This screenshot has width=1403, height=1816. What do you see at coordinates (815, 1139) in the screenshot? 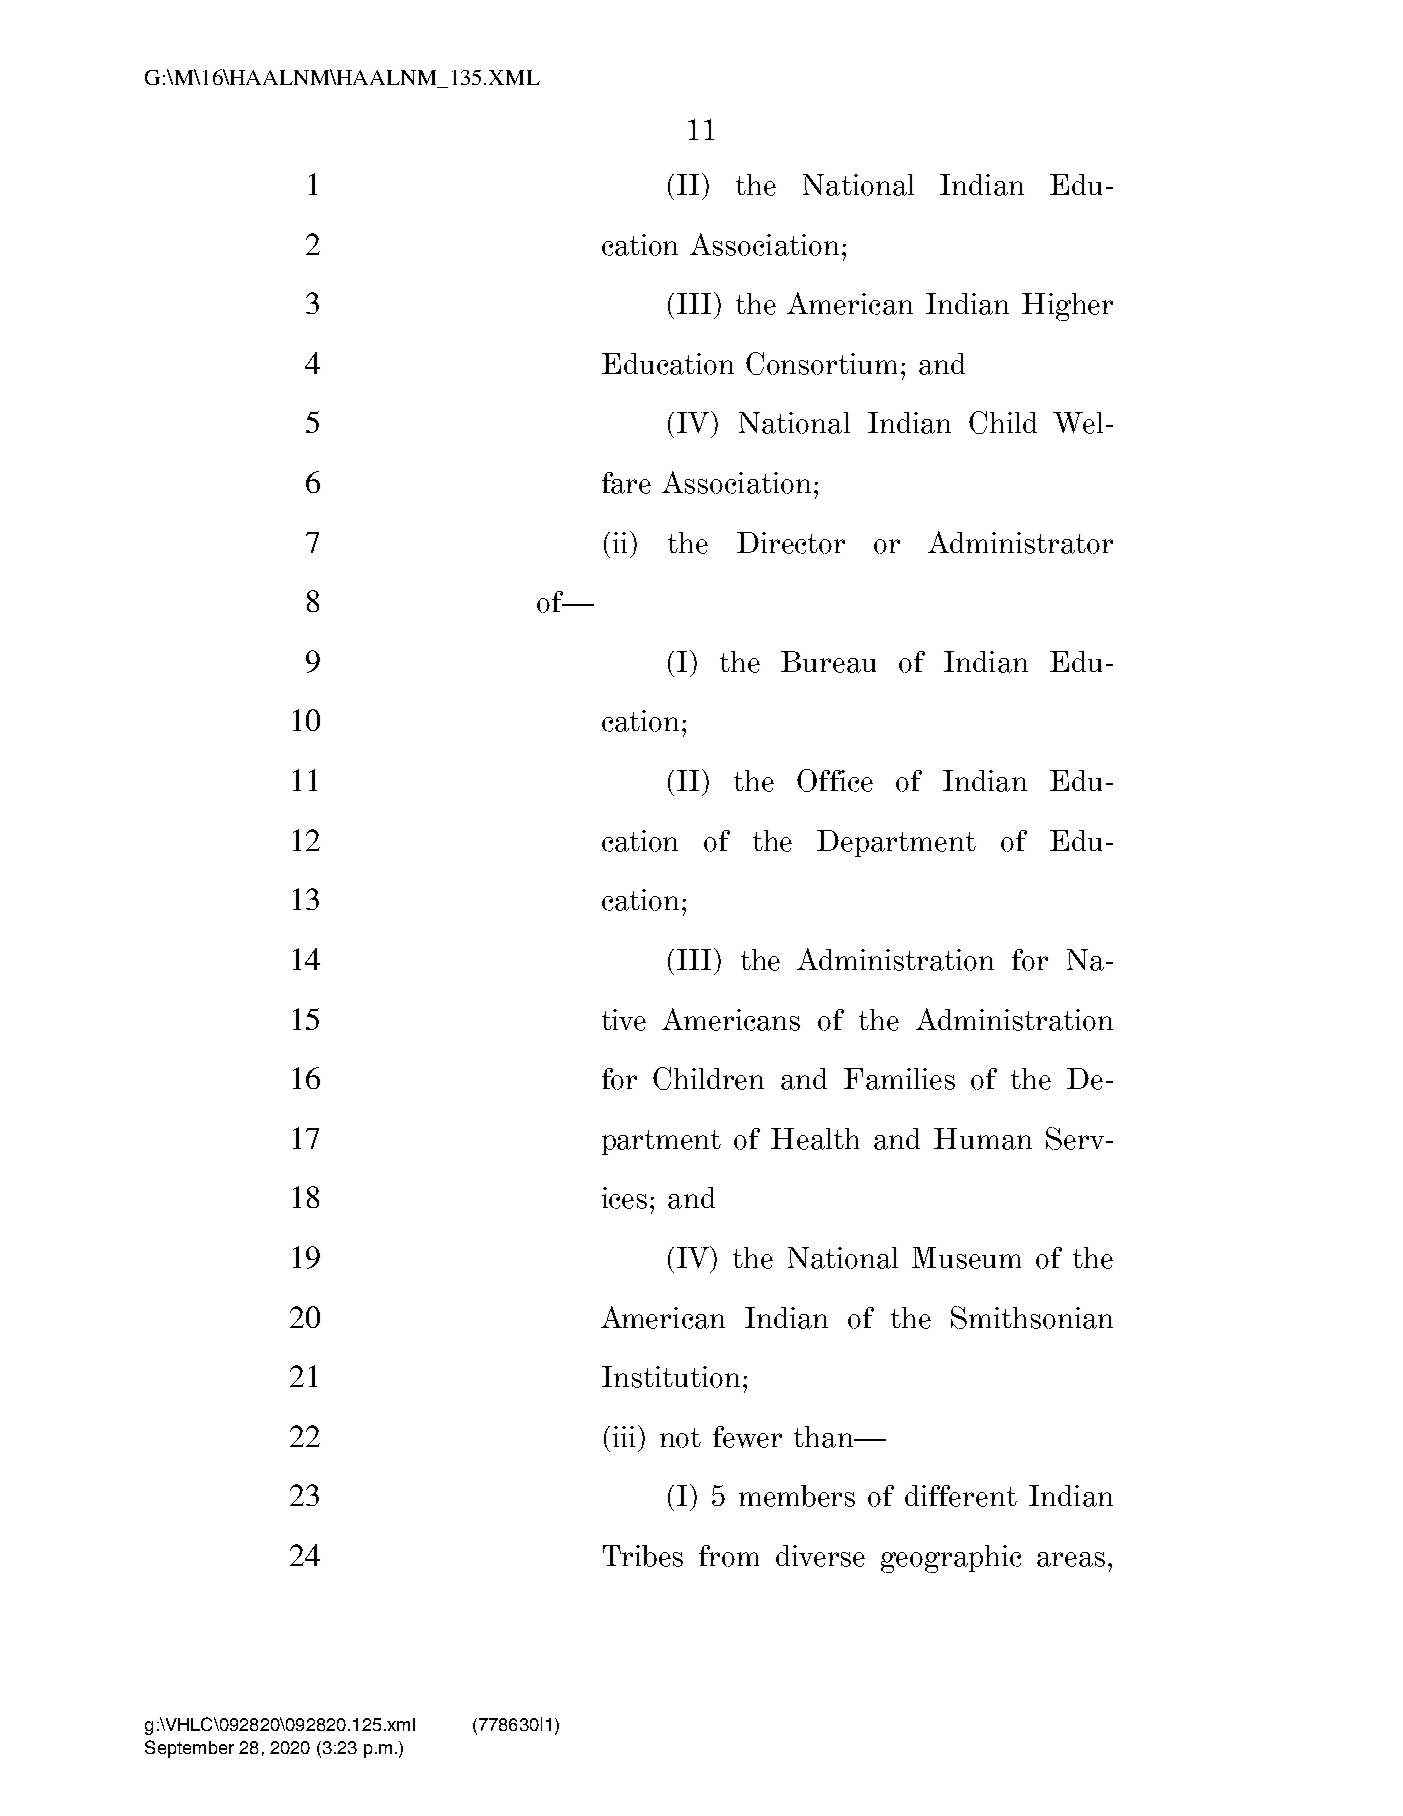
I see `Health` at bounding box center [815, 1139].
